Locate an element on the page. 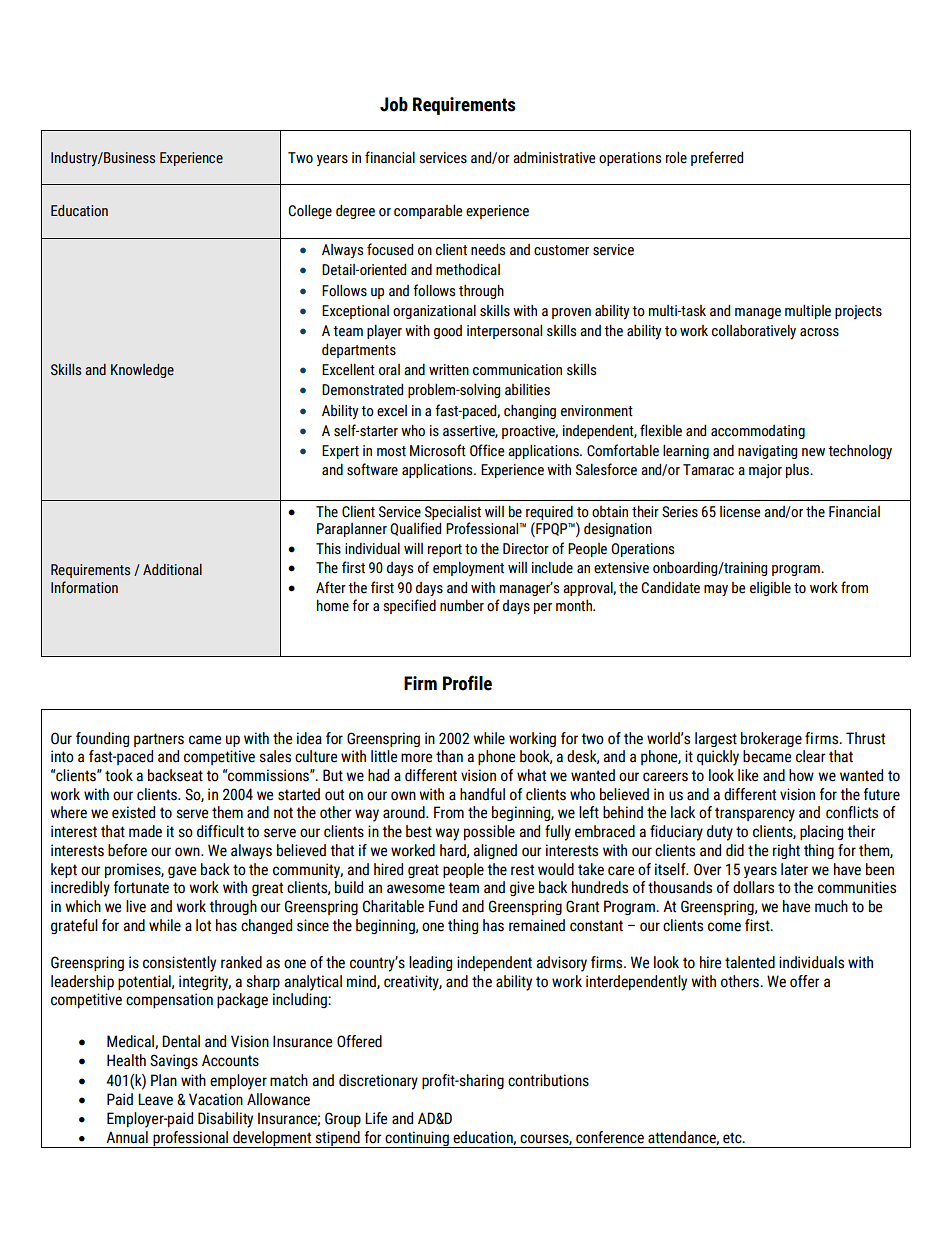 The image size is (952, 1233). handful is located at coordinates (482, 794).
